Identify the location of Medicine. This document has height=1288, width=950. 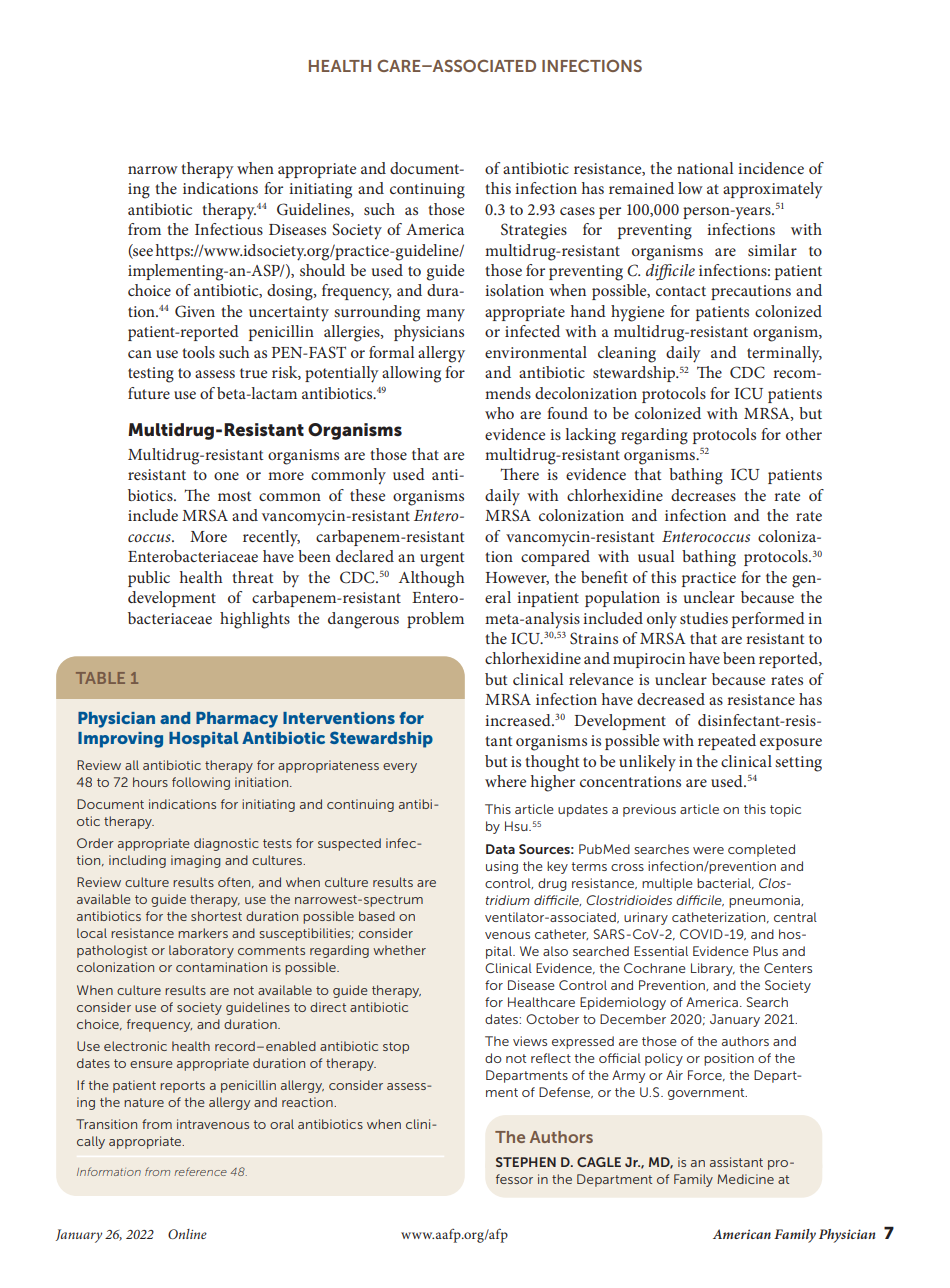
(745, 1179).
